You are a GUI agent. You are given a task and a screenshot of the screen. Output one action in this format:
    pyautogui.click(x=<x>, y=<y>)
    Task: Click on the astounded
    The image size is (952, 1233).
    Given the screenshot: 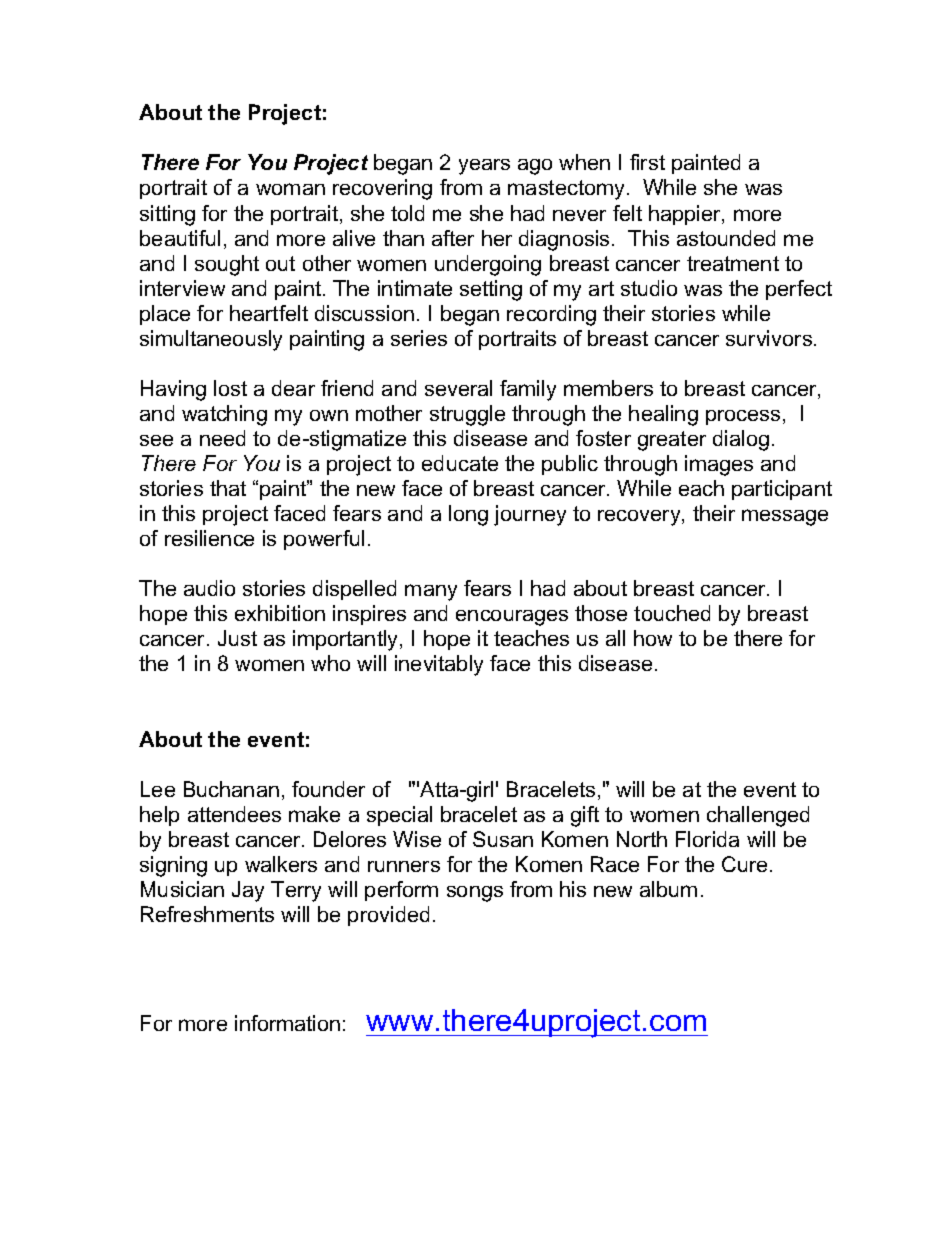 What is the action you would take?
    pyautogui.click(x=726, y=238)
